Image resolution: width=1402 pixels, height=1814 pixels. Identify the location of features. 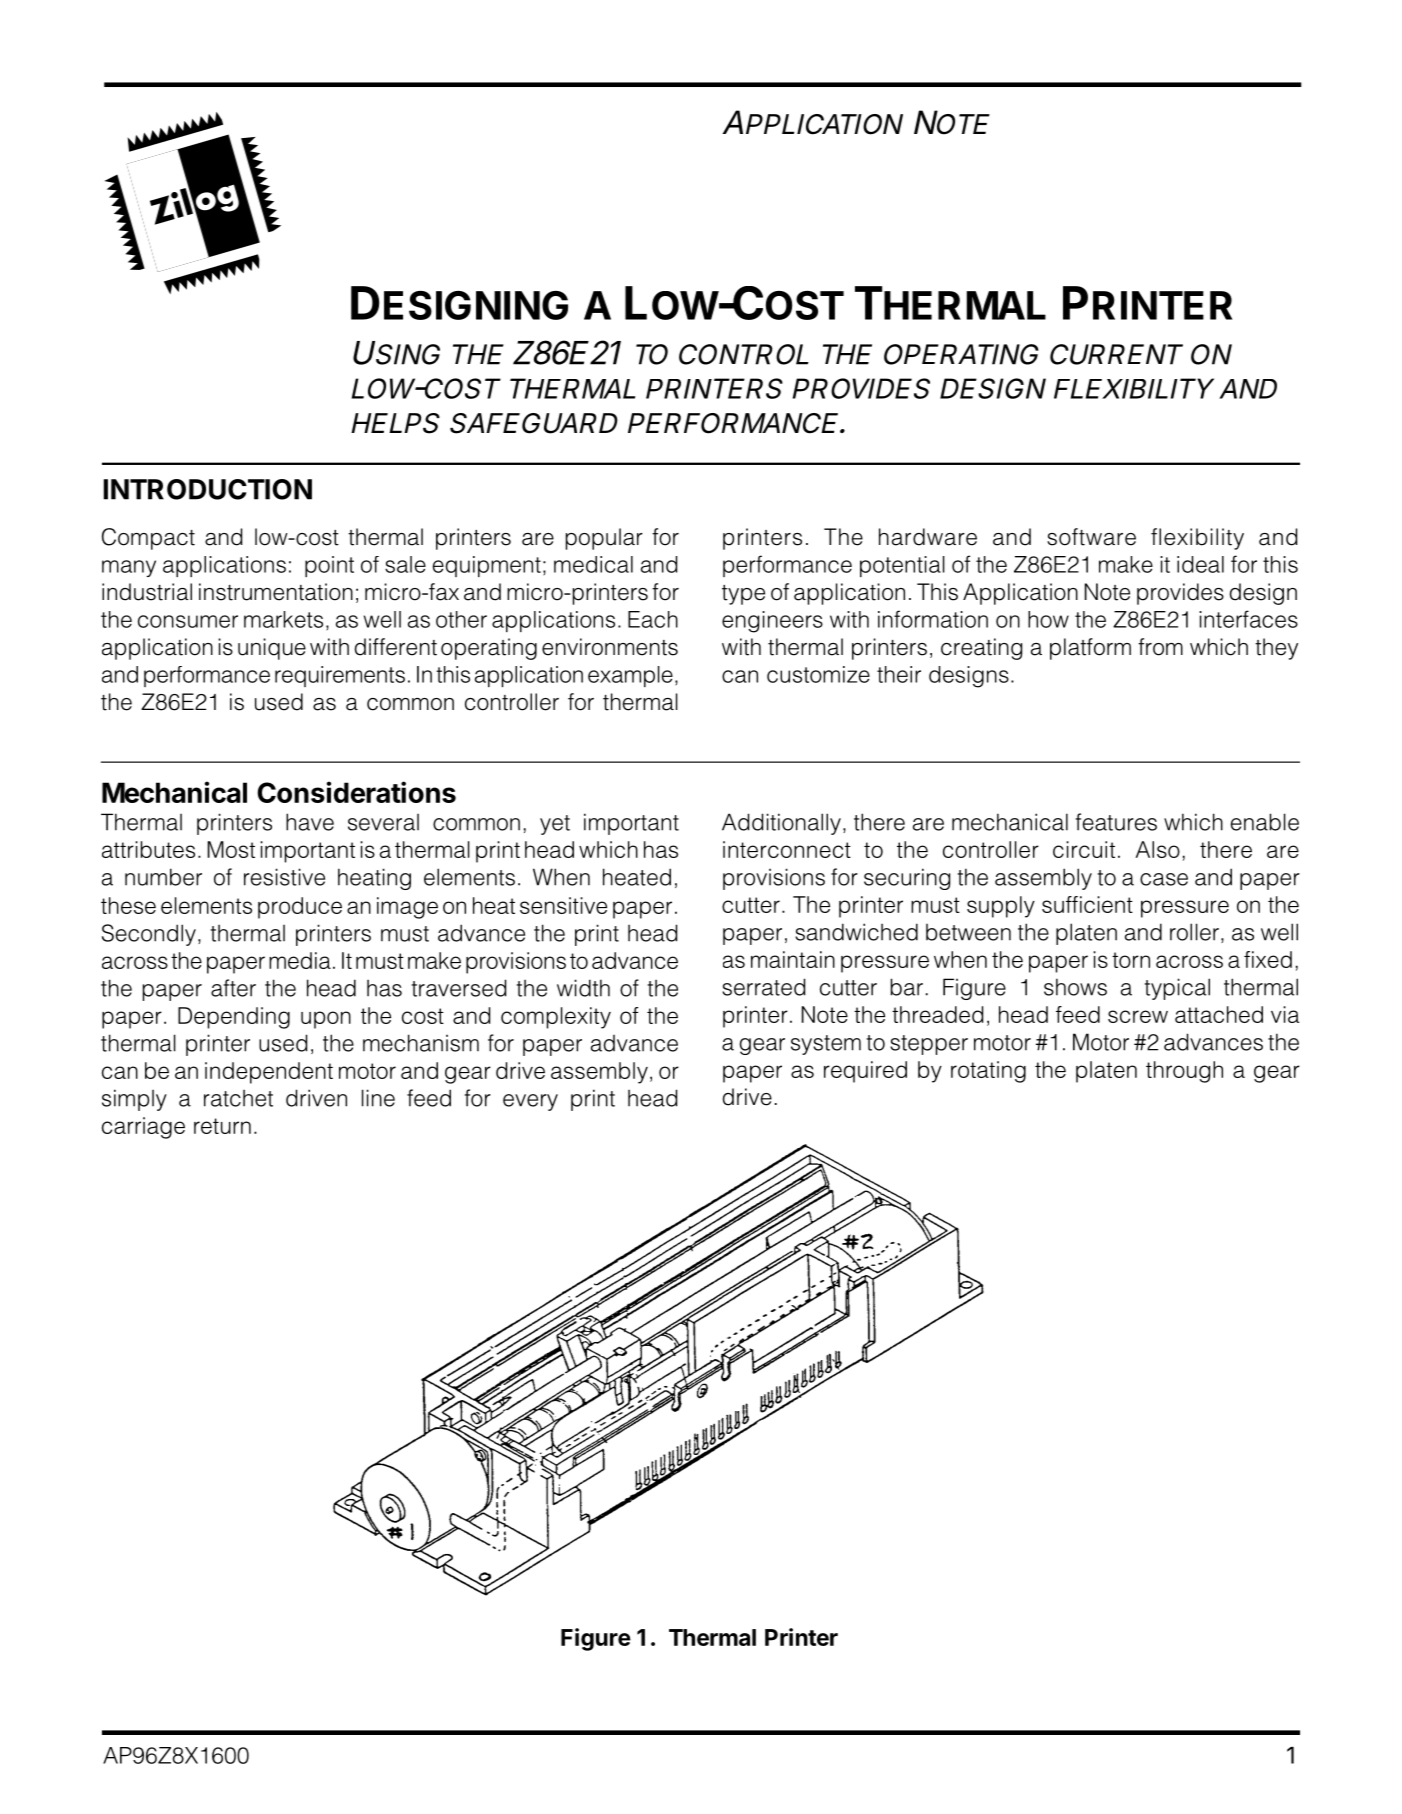
(1116, 822).
